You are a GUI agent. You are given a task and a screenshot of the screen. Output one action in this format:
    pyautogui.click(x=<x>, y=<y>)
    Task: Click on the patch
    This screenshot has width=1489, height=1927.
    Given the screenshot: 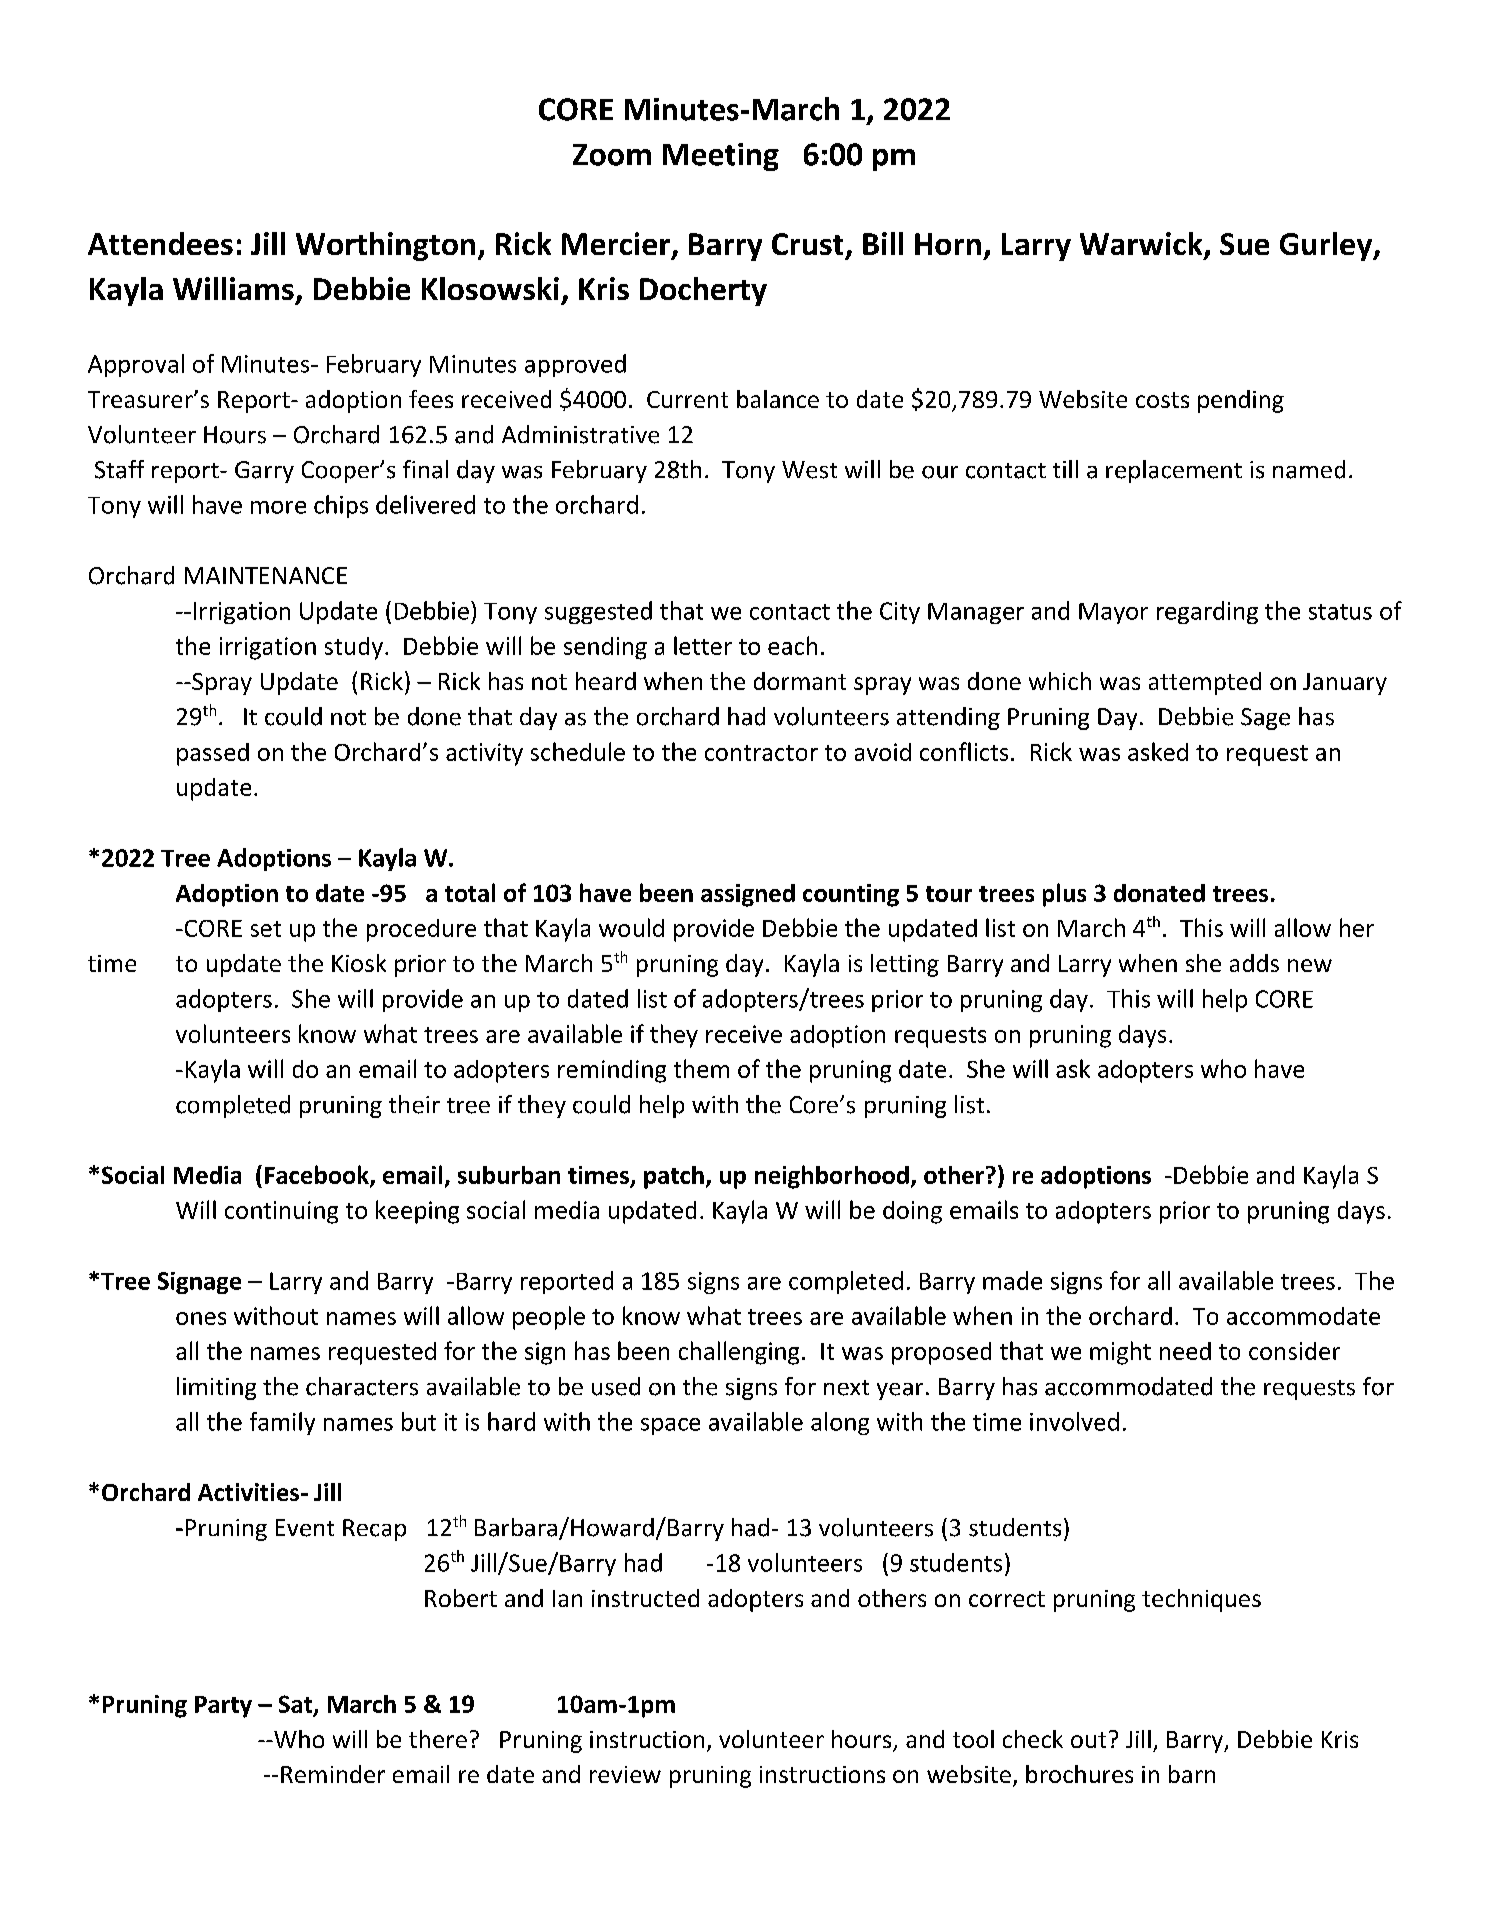 What is the action you would take?
    pyautogui.click(x=674, y=1177)
